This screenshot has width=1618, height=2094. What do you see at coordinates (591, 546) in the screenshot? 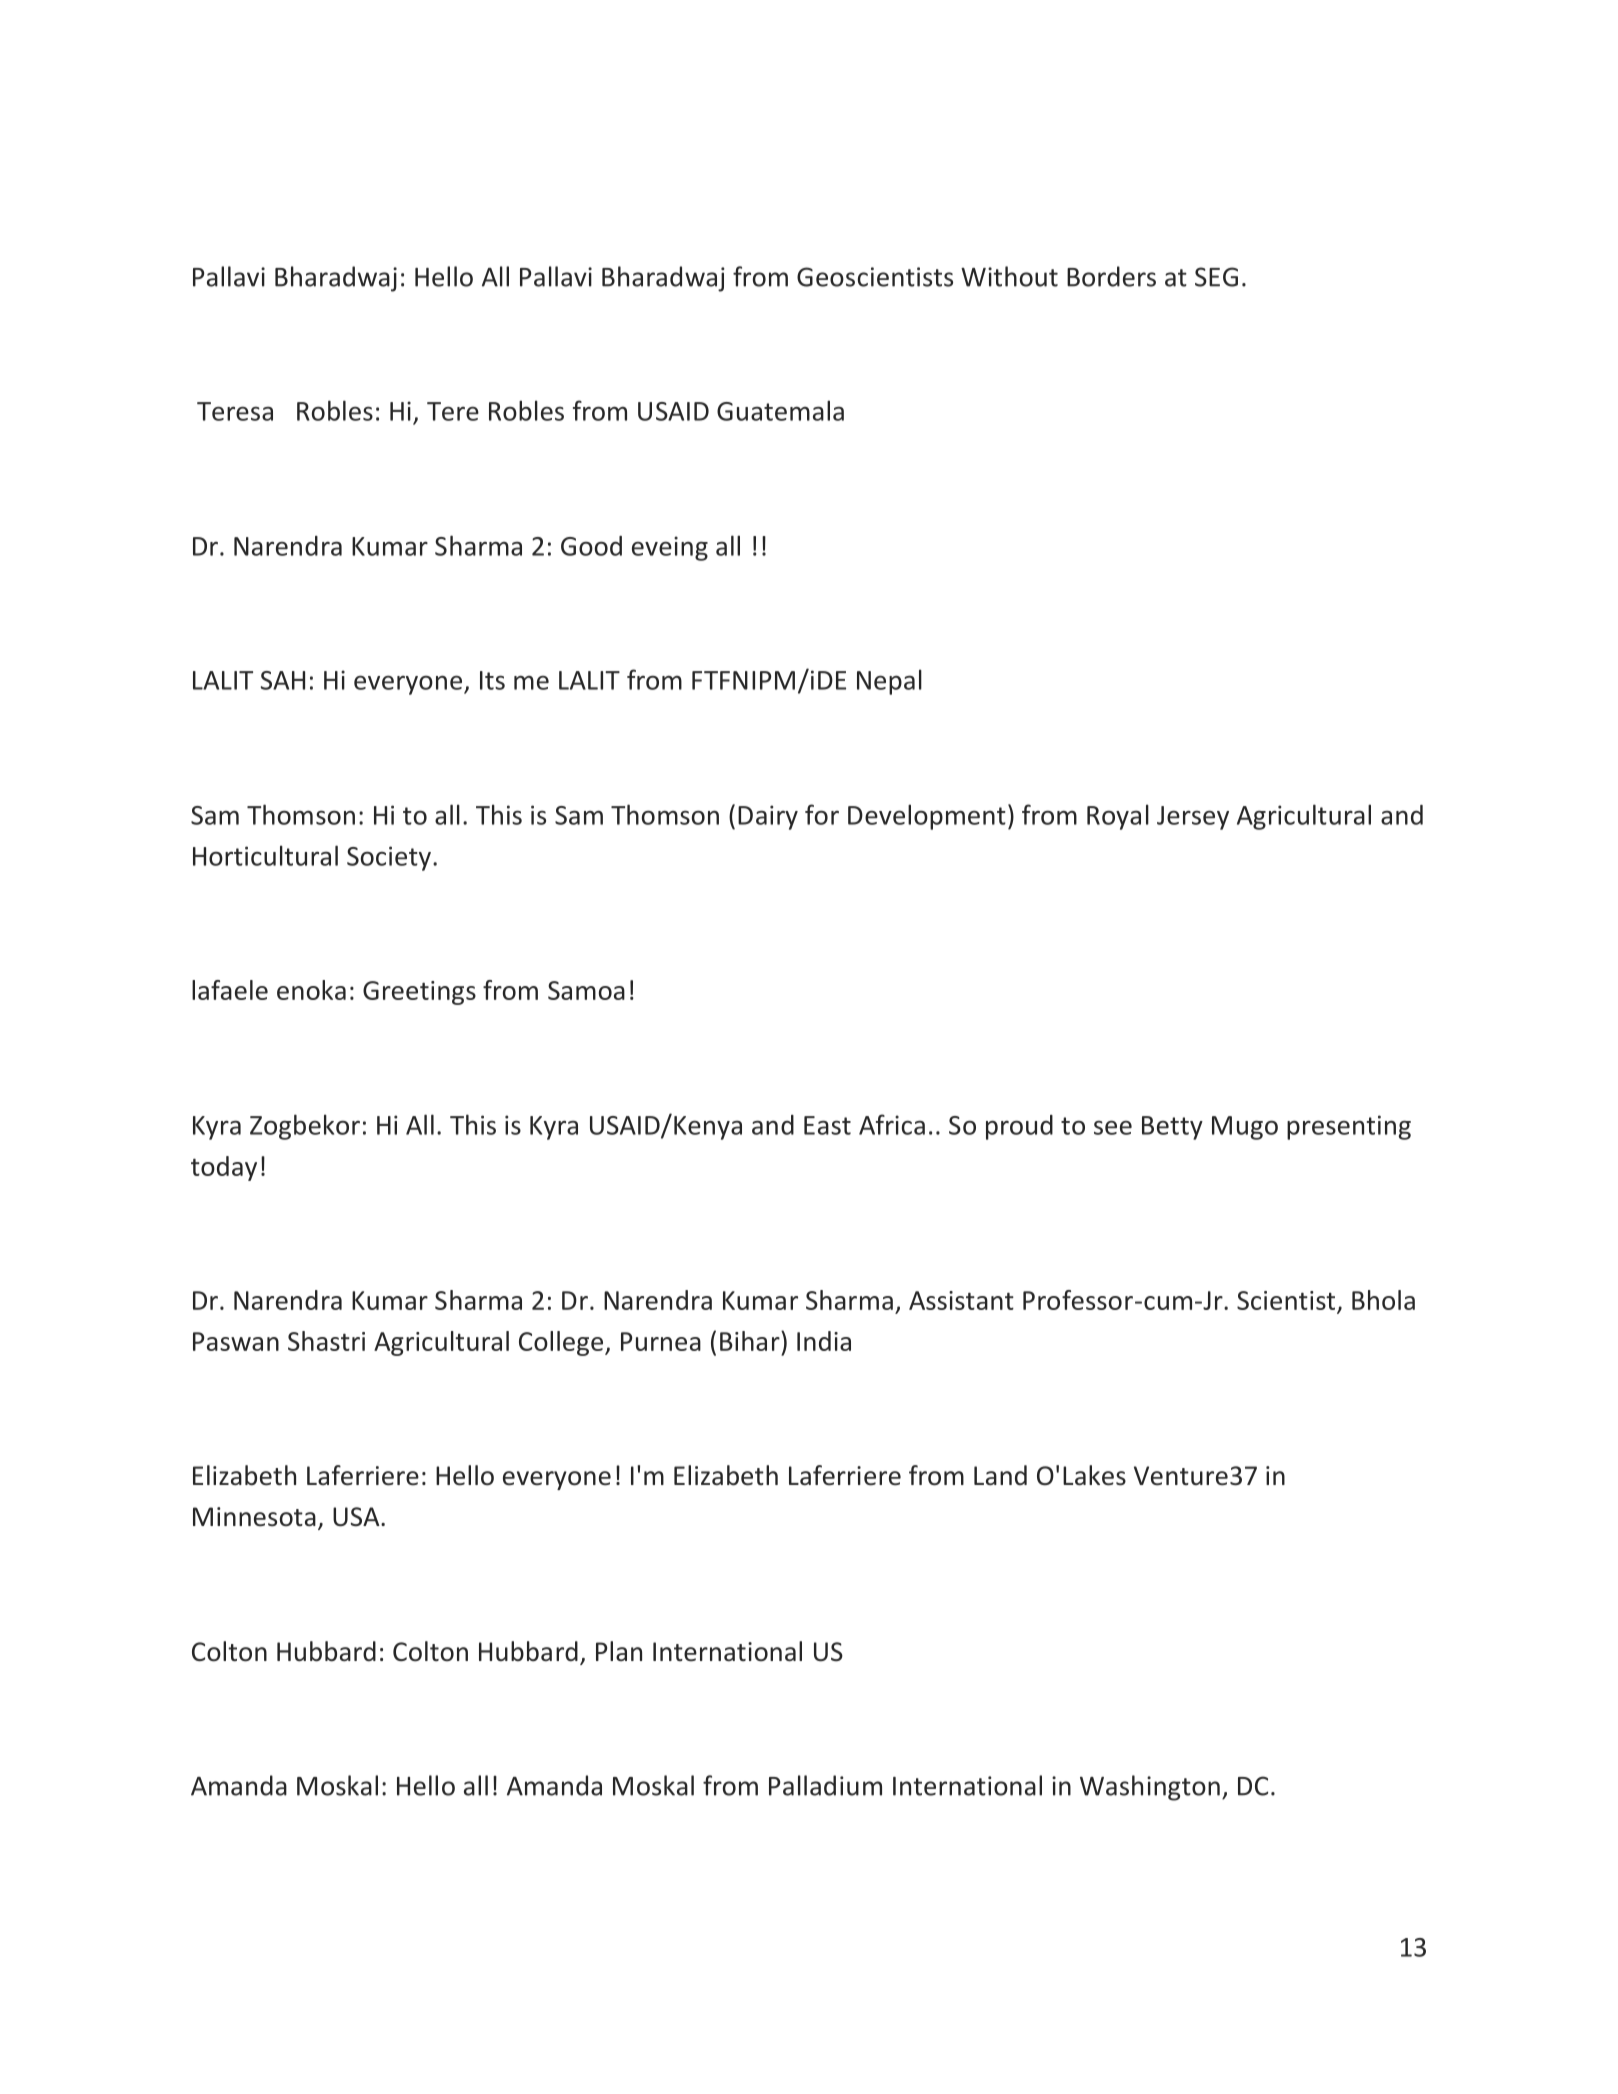
I see `Good` at bounding box center [591, 546].
